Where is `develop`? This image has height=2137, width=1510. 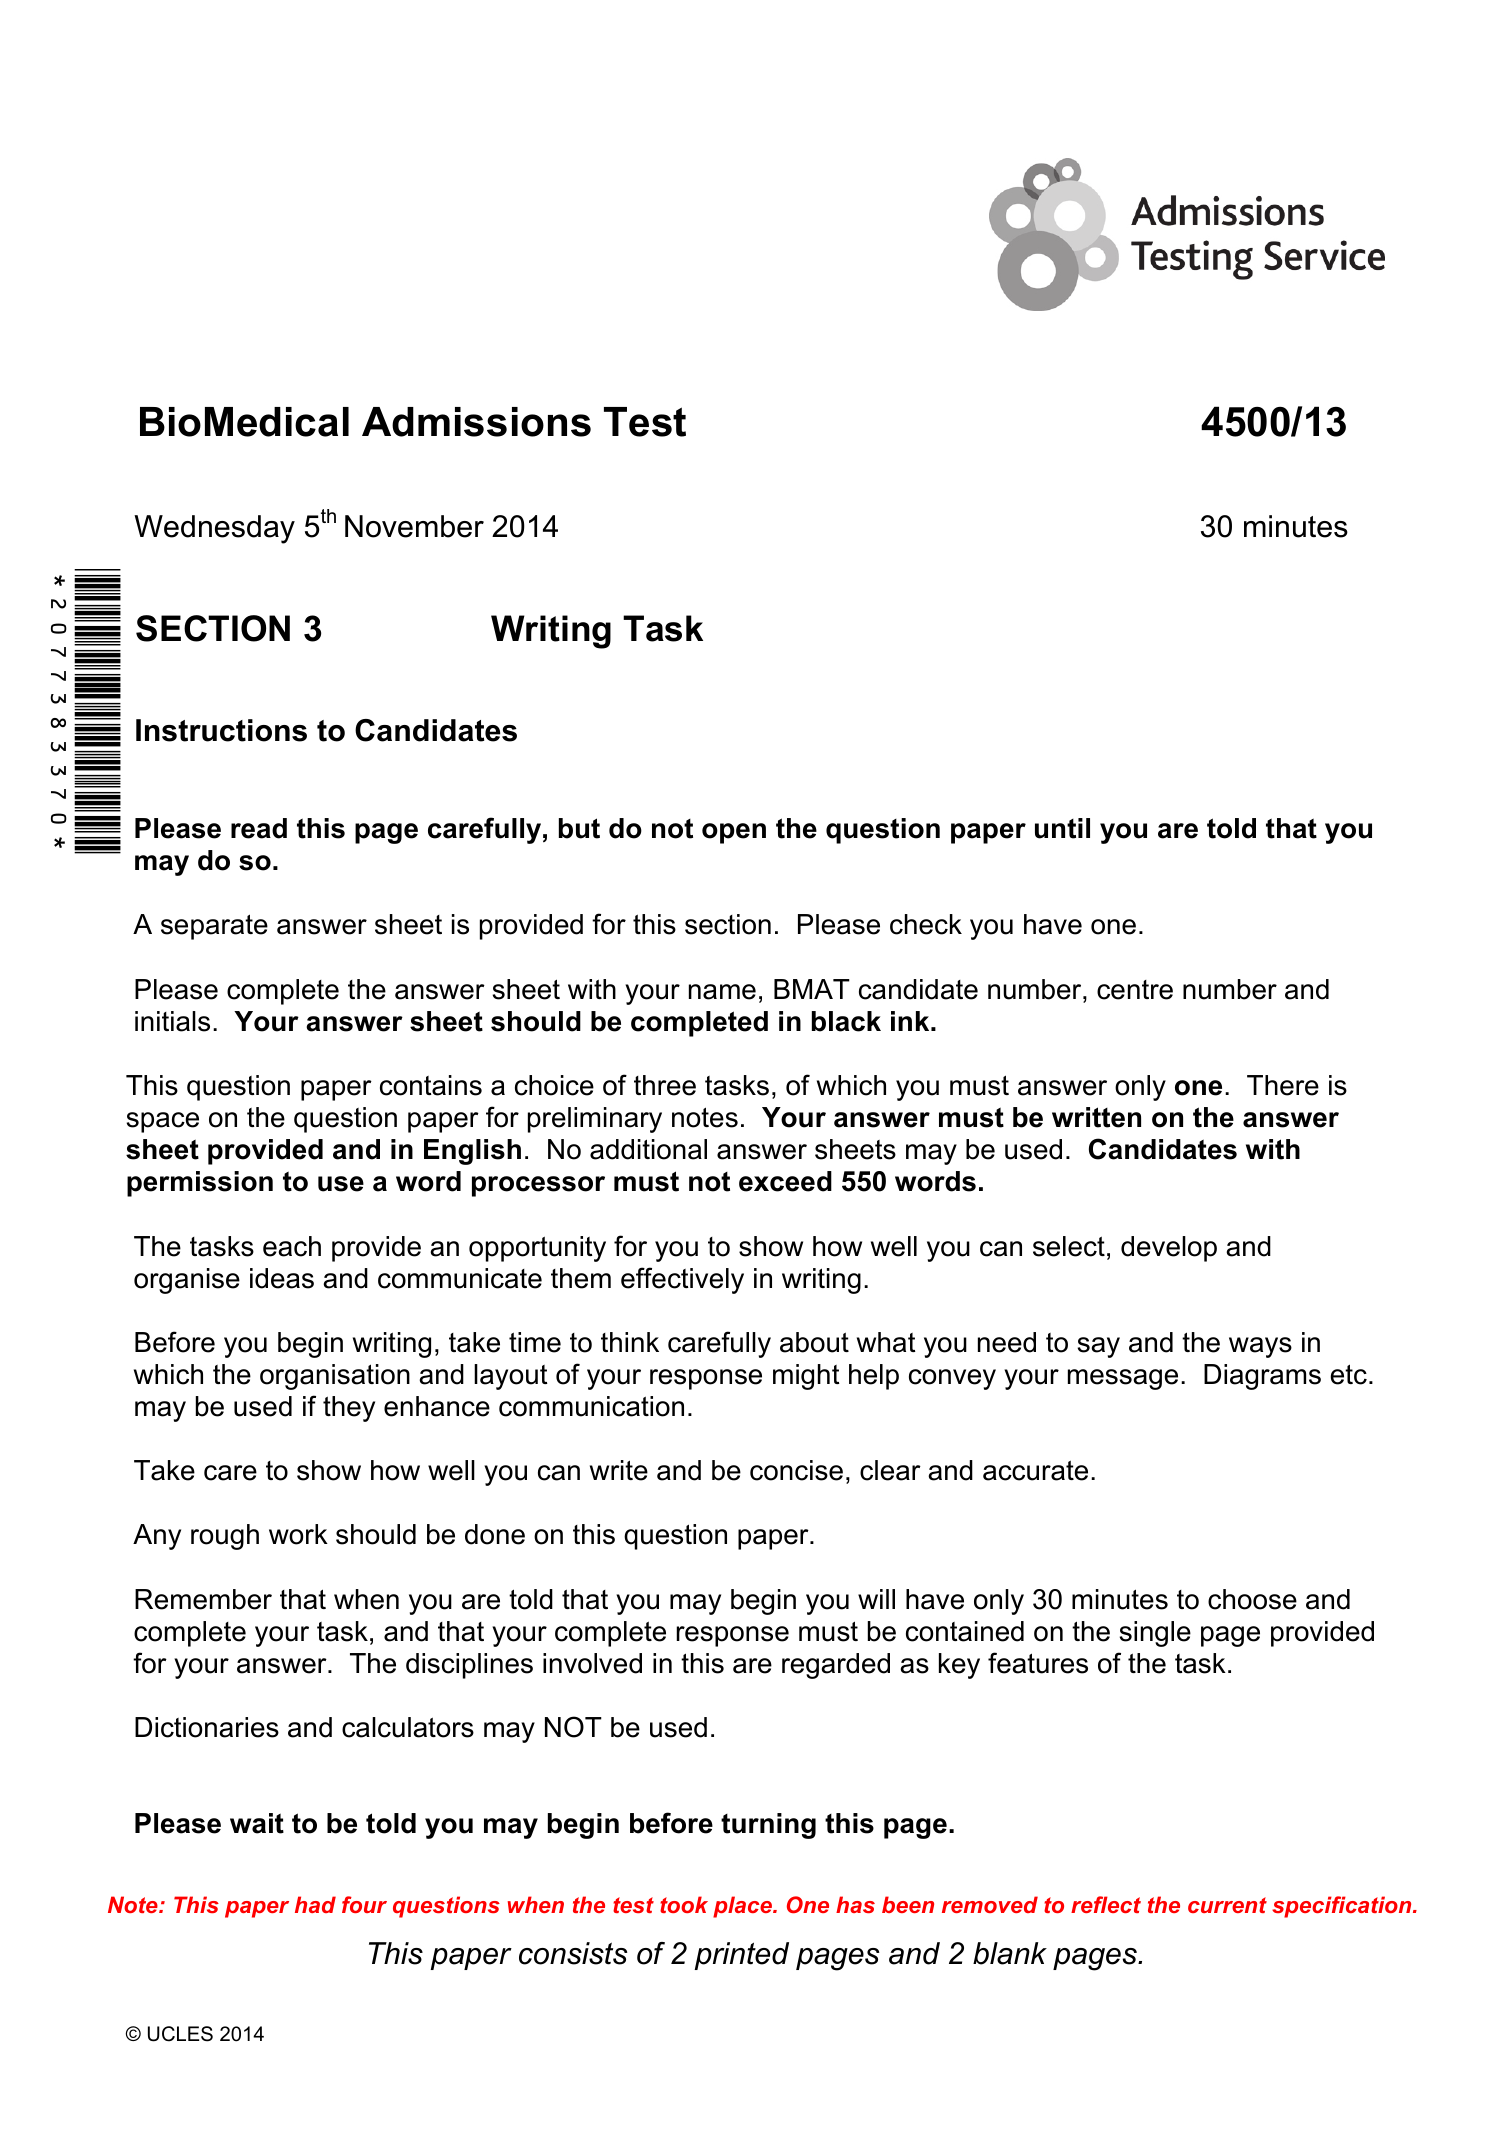 develop is located at coordinates (1169, 1249).
